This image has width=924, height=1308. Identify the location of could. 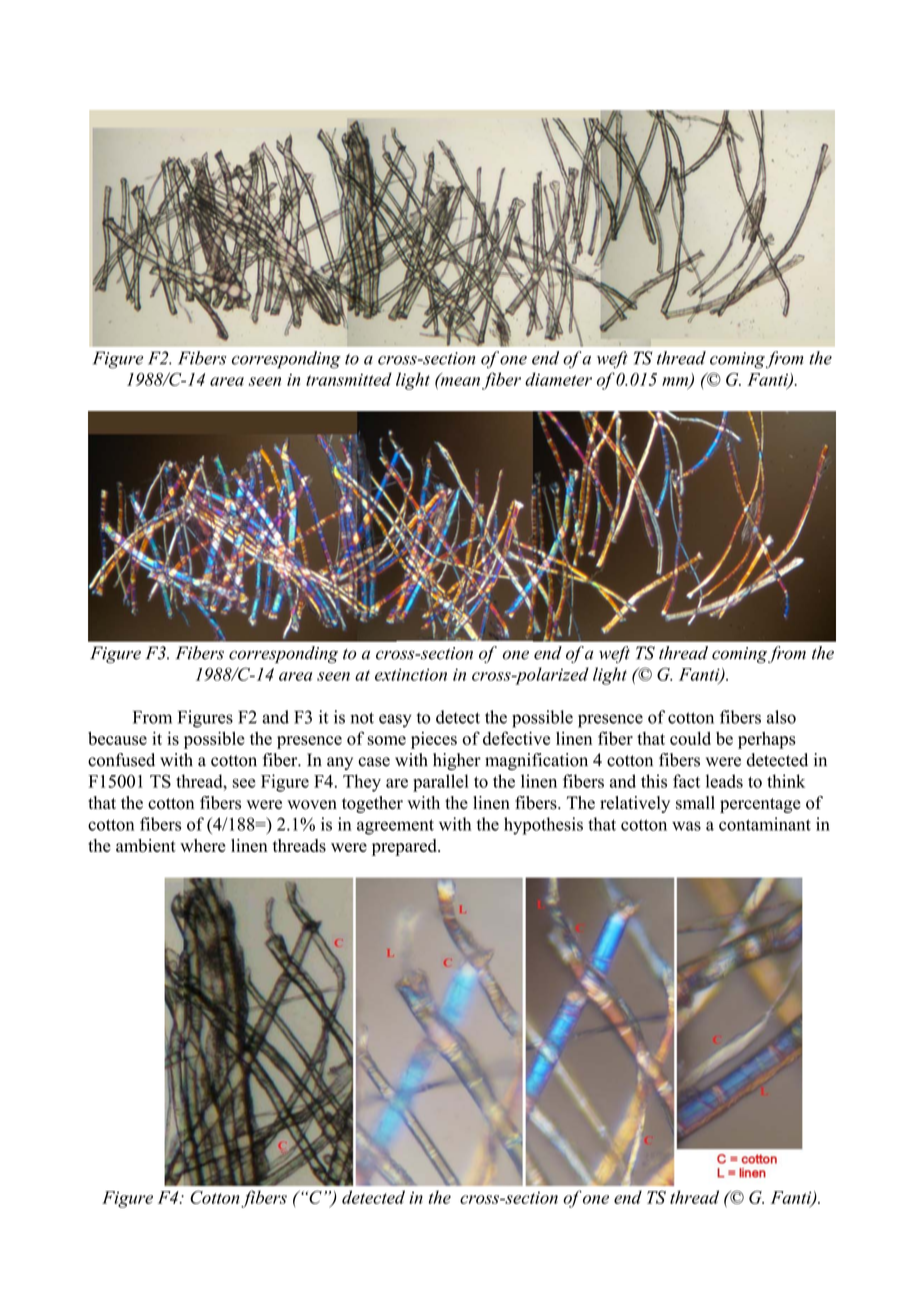
(690, 738).
